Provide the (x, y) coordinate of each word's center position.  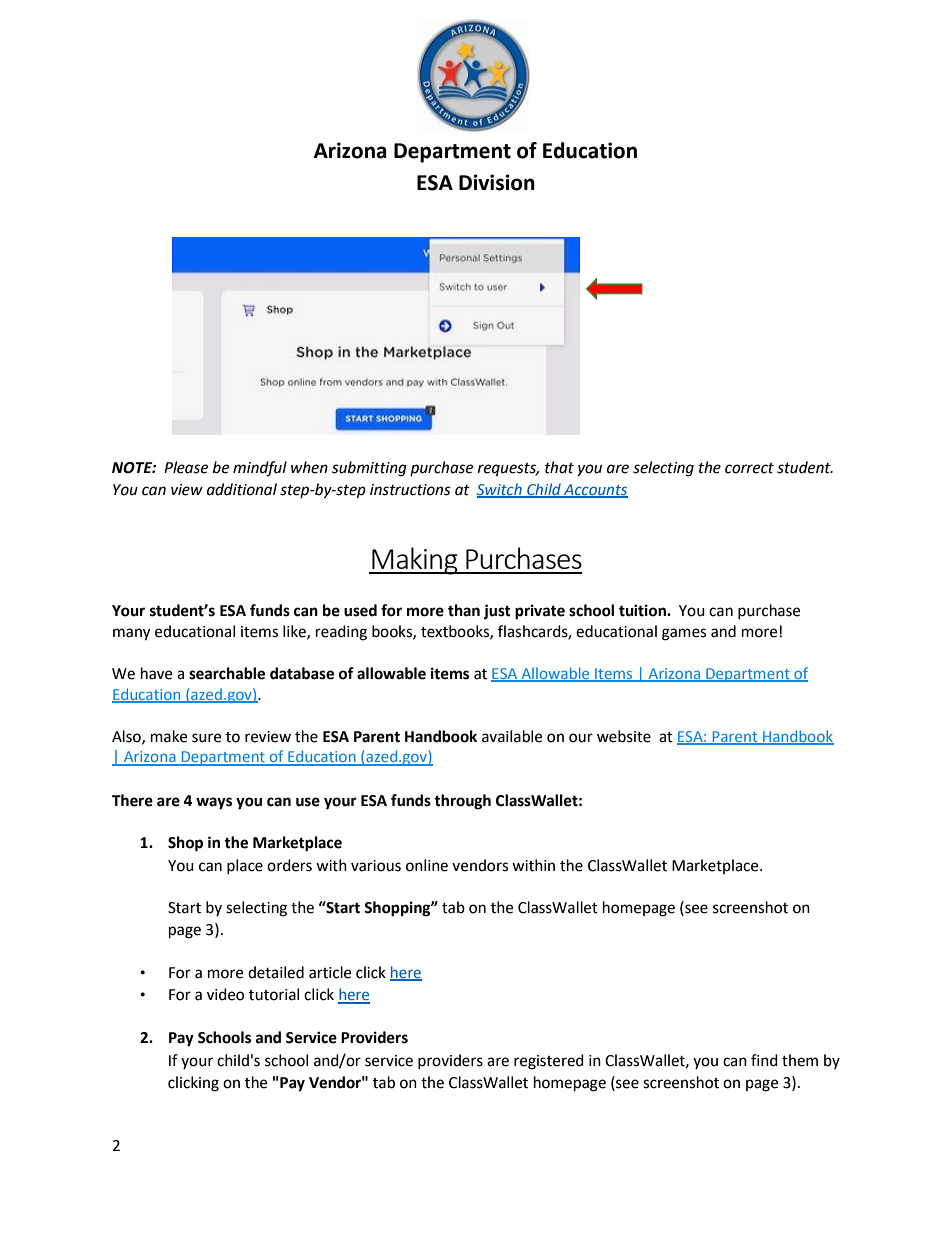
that (559, 467)
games (684, 634)
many (131, 634)
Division (497, 182)
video (225, 994)
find (764, 1060)
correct (749, 468)
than (464, 610)
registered (549, 1062)
